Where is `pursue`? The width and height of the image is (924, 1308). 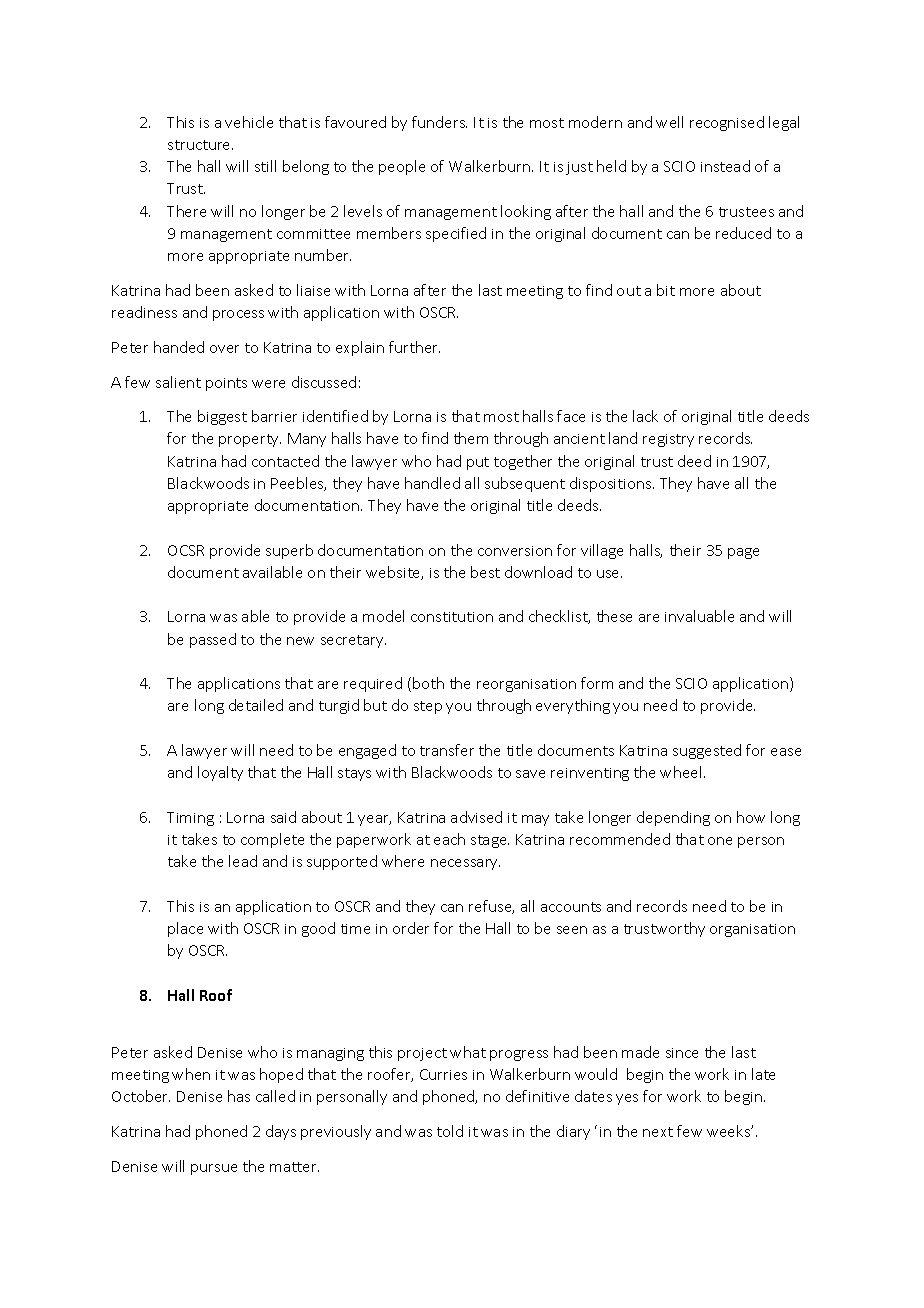 pursue is located at coordinates (214, 1169).
